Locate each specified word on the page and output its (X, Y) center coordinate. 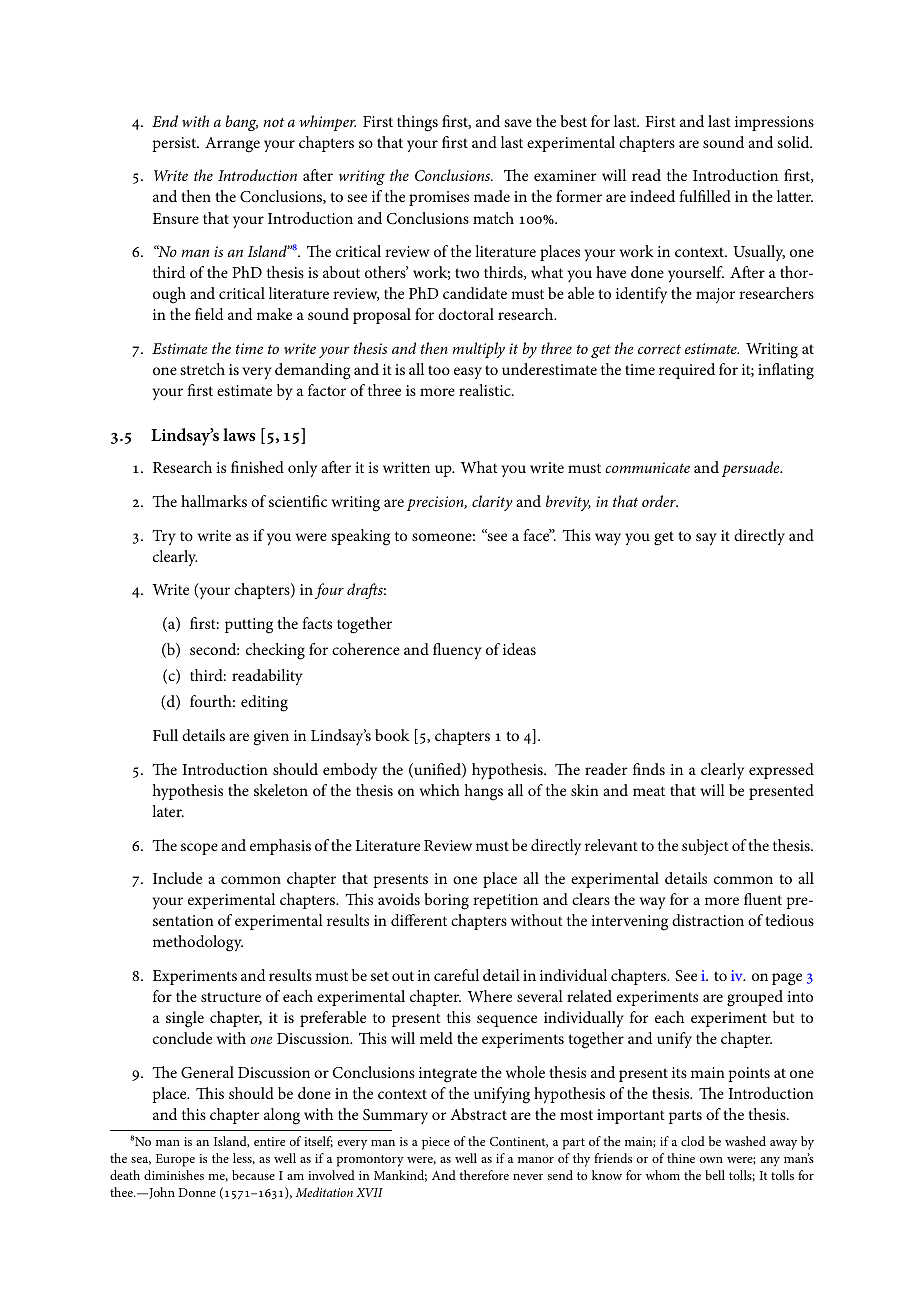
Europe (175, 1160)
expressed (781, 771)
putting (249, 626)
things (417, 123)
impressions (774, 123)
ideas (519, 649)
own (711, 1160)
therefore (484, 1175)
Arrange (232, 145)
